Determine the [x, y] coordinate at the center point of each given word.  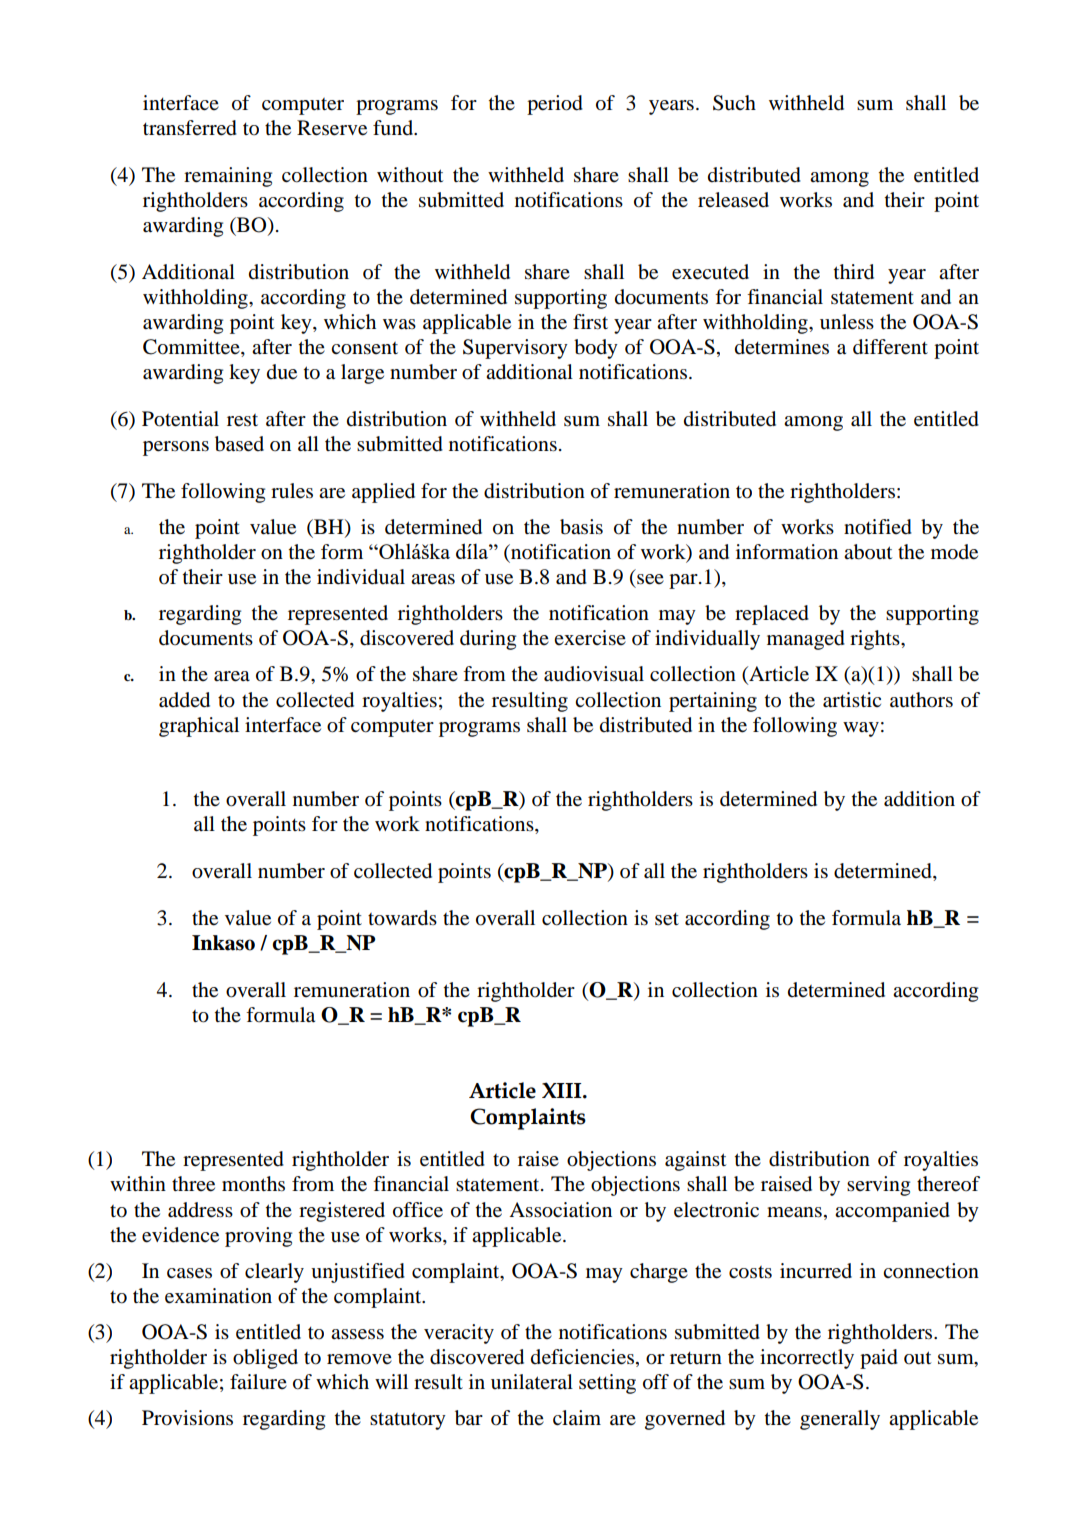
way [861, 729]
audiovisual [594, 674]
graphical [199, 727]
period [555, 105]
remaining [228, 177]
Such [734, 103]
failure [258, 1382]
